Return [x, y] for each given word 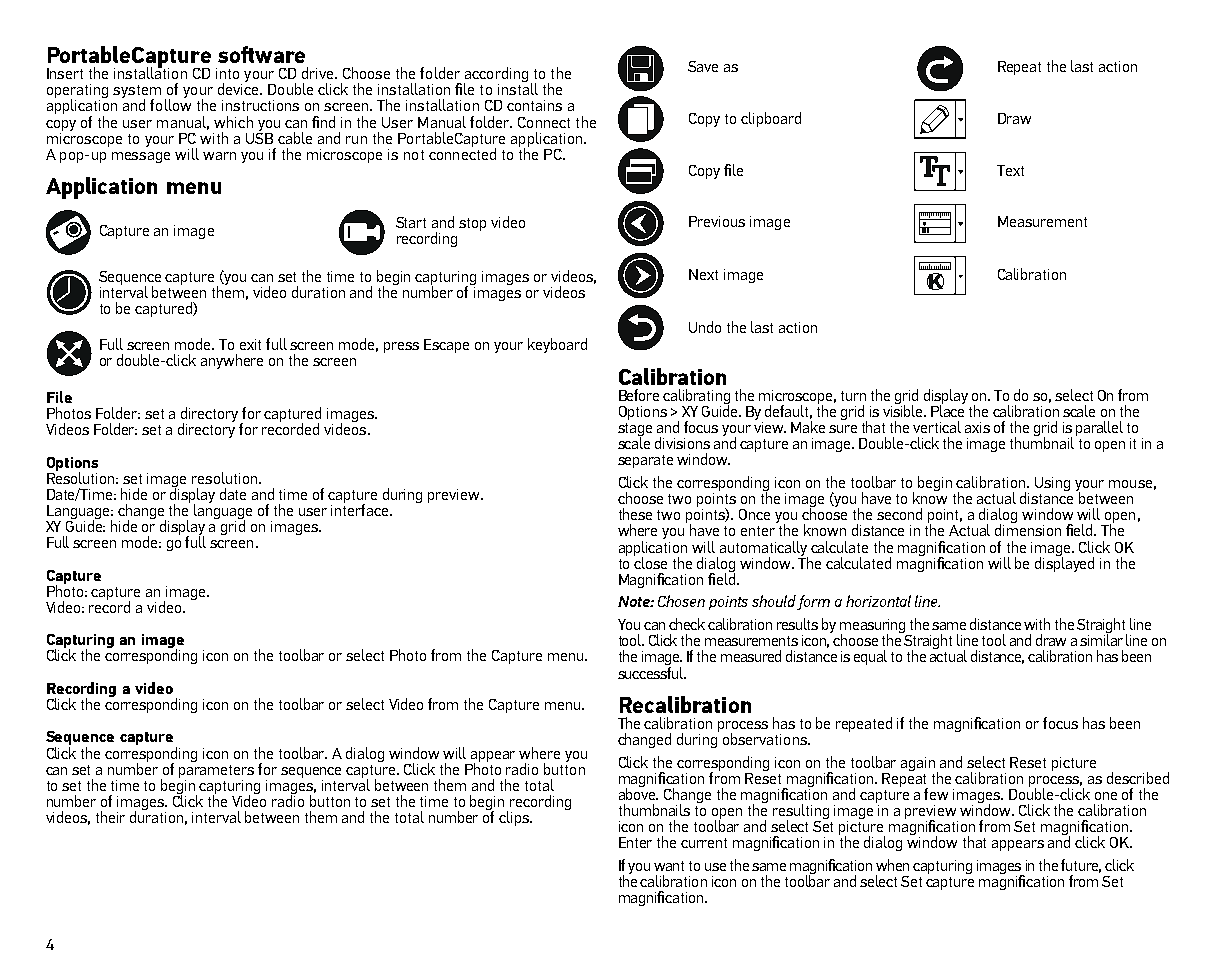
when [892, 865]
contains [534, 105]
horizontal [878, 601]
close [650, 561]
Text [1010, 170]
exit [250, 344]
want [669, 866]
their [110, 817]
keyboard [557, 345]
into [227, 73]
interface [361, 508]
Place [947, 410]
